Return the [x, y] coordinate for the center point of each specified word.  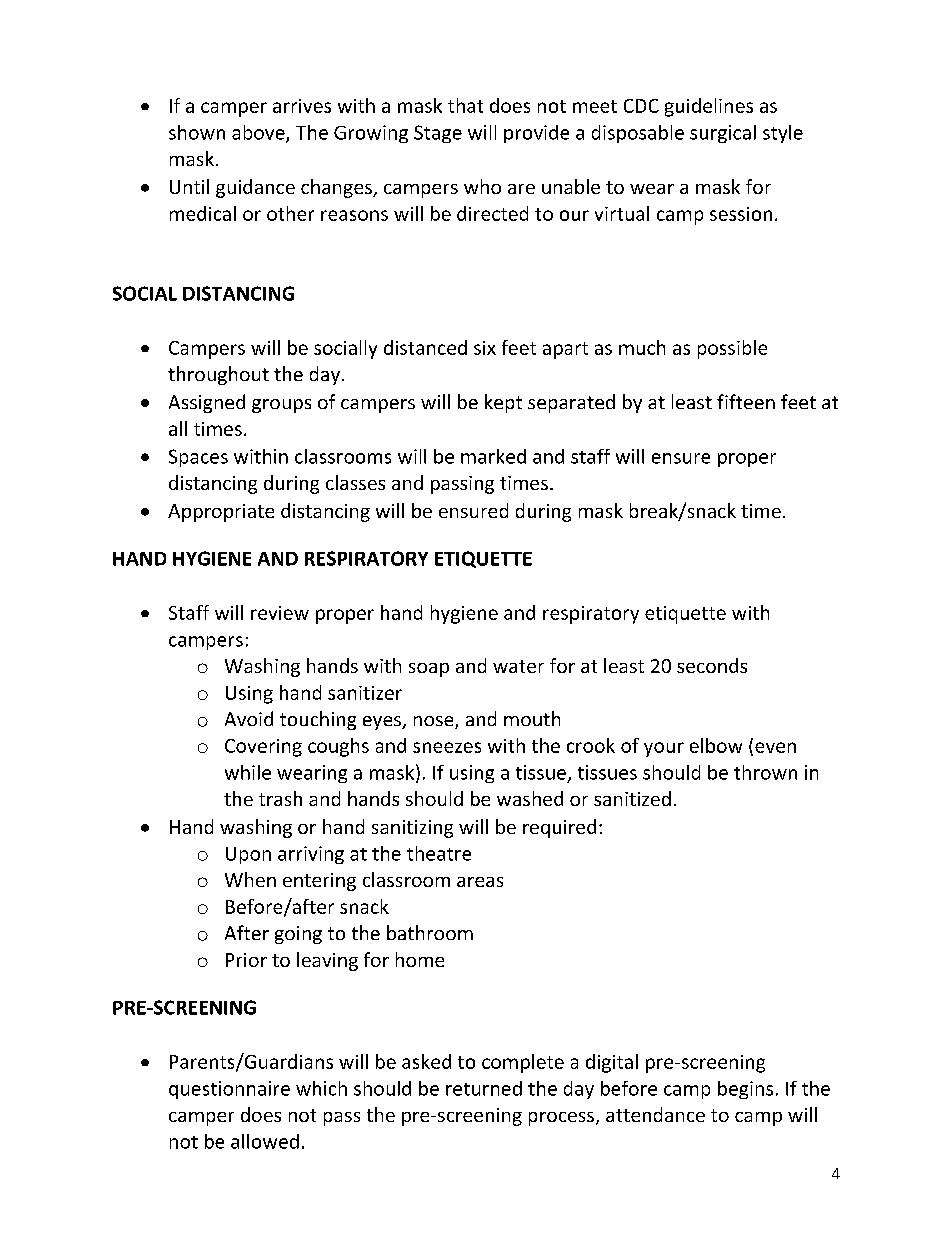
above [259, 133]
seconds [712, 665]
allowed [265, 1141]
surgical [723, 134]
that [465, 105]
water [518, 666]
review [280, 613]
